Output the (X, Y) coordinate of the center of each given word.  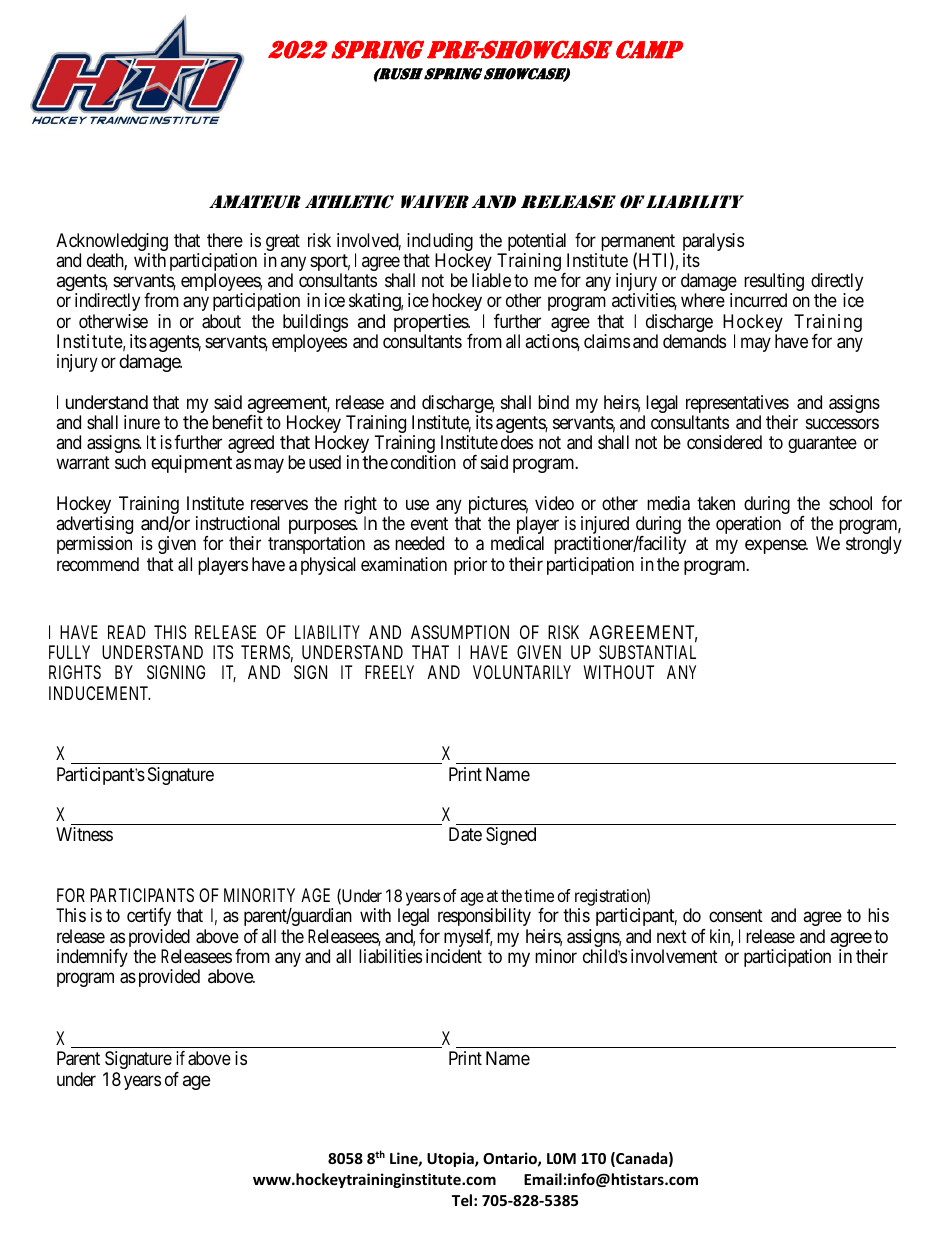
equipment (191, 464)
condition (423, 462)
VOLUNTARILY (522, 672)
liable (491, 280)
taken (716, 503)
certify (149, 917)
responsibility (484, 917)
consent (736, 916)
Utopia (451, 1159)
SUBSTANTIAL (647, 652)
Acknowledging (112, 243)
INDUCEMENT (99, 693)
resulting (774, 283)
